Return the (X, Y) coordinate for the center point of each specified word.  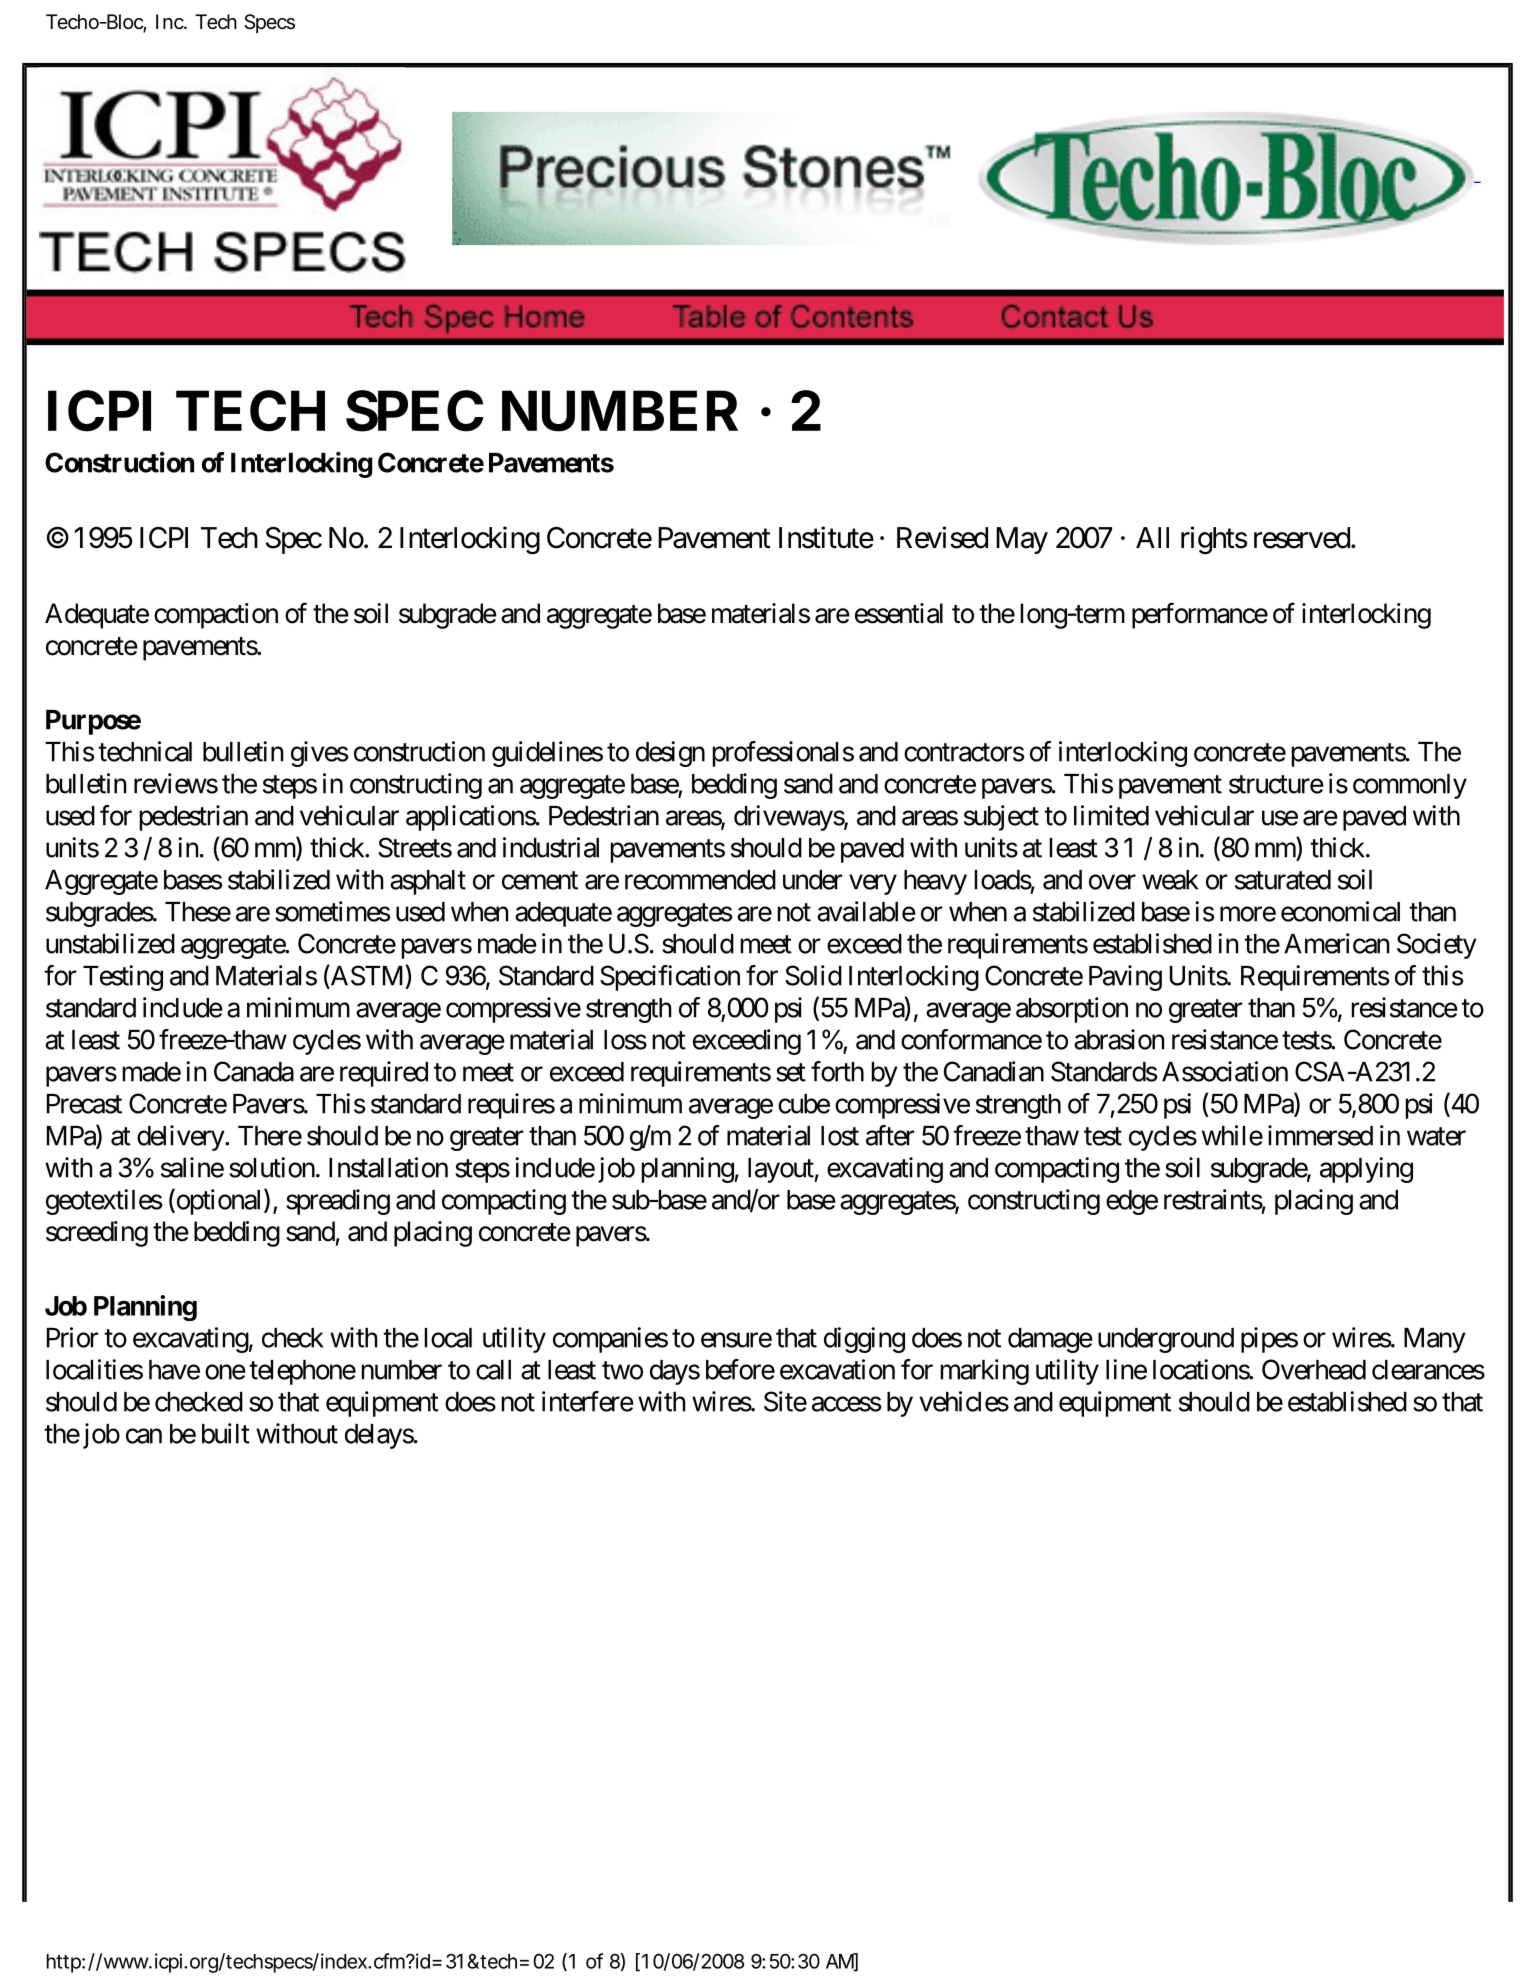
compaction (216, 616)
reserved (1302, 538)
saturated (1283, 880)
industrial (551, 847)
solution (272, 1167)
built (226, 1433)
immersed (1320, 1135)
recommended (700, 880)
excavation (837, 1369)
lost (840, 1136)
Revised (942, 537)
